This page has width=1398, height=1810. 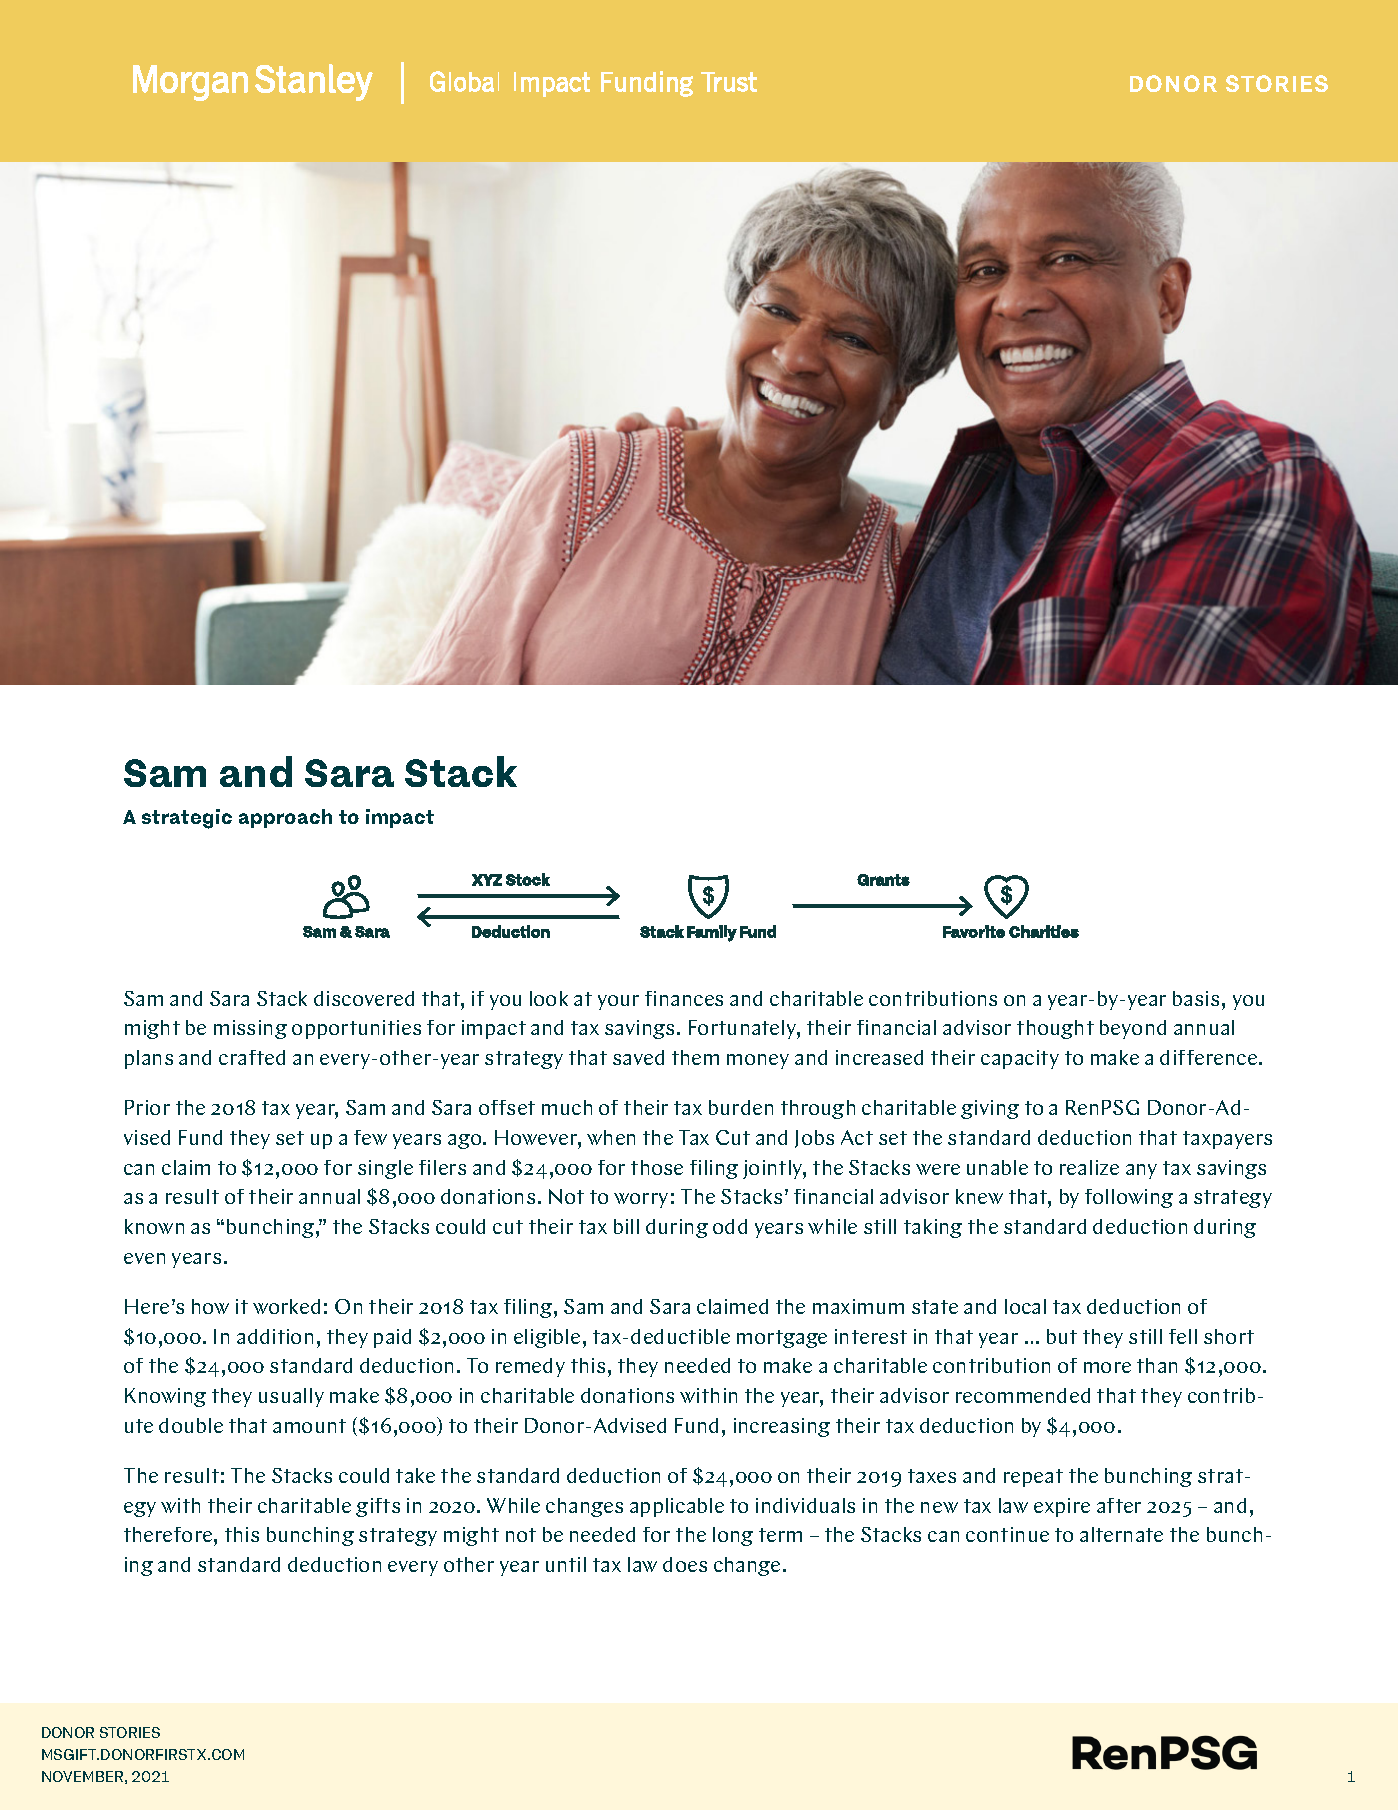 I want to click on approach, so click(x=285, y=818).
